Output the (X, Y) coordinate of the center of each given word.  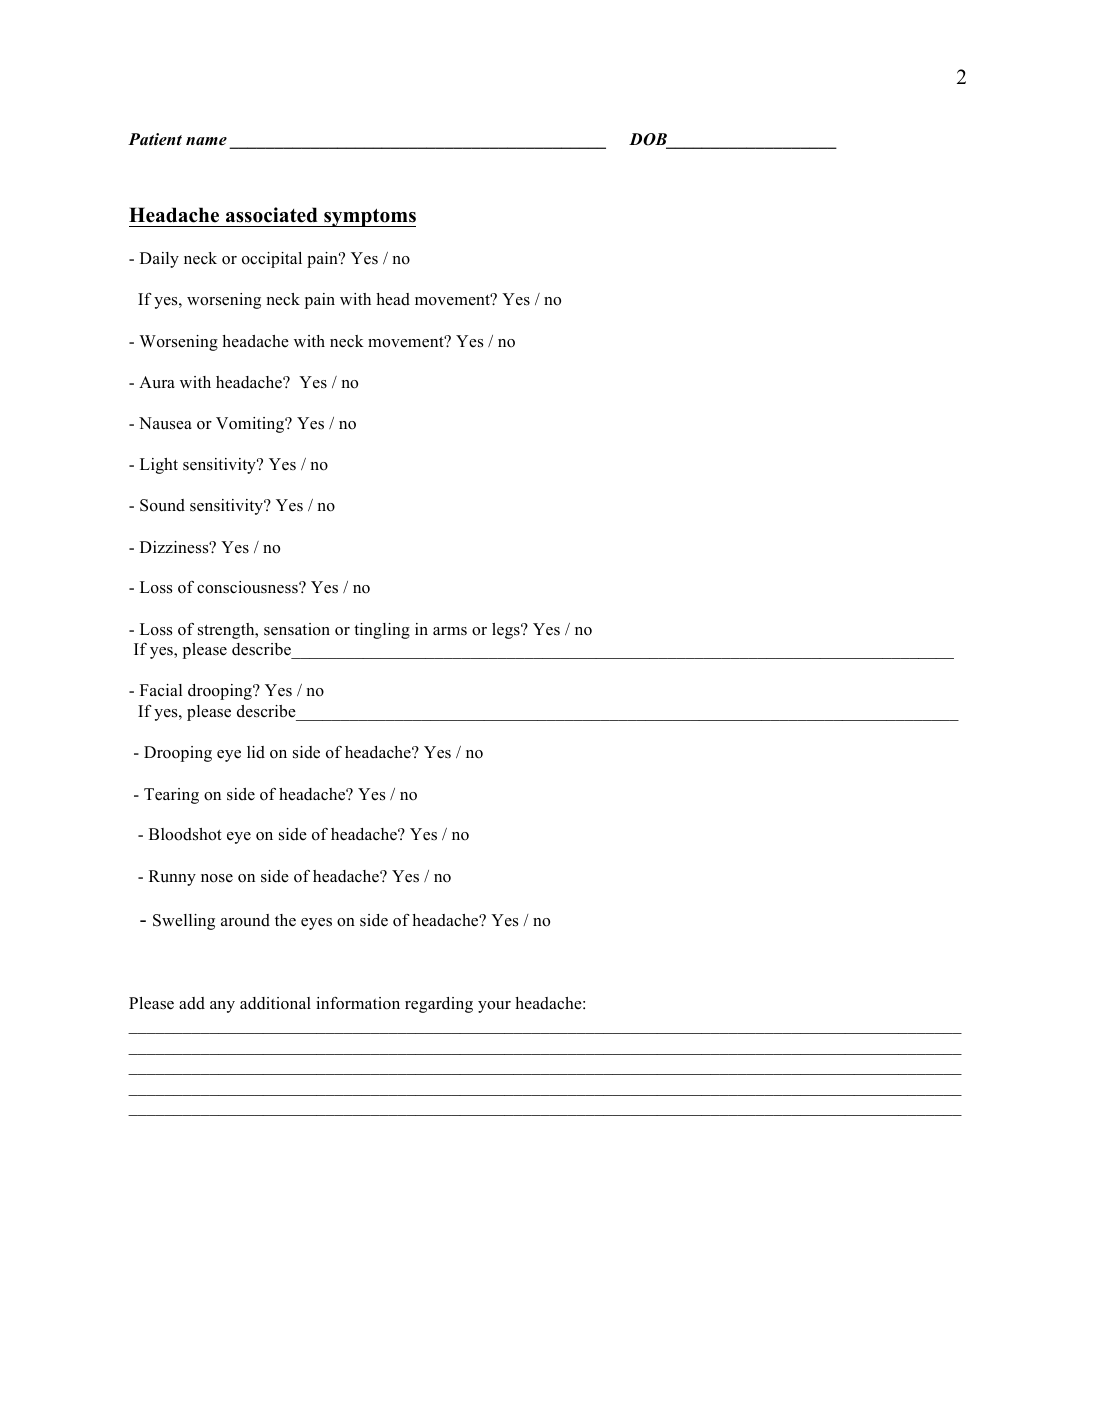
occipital (272, 260)
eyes (316, 924)
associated (272, 215)
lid (256, 752)
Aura (157, 382)
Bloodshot (185, 834)
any (222, 1007)
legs (507, 631)
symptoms (369, 217)
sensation (297, 629)
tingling (382, 631)
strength (227, 631)
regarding (439, 1005)
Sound (162, 505)
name (206, 141)
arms (450, 631)
